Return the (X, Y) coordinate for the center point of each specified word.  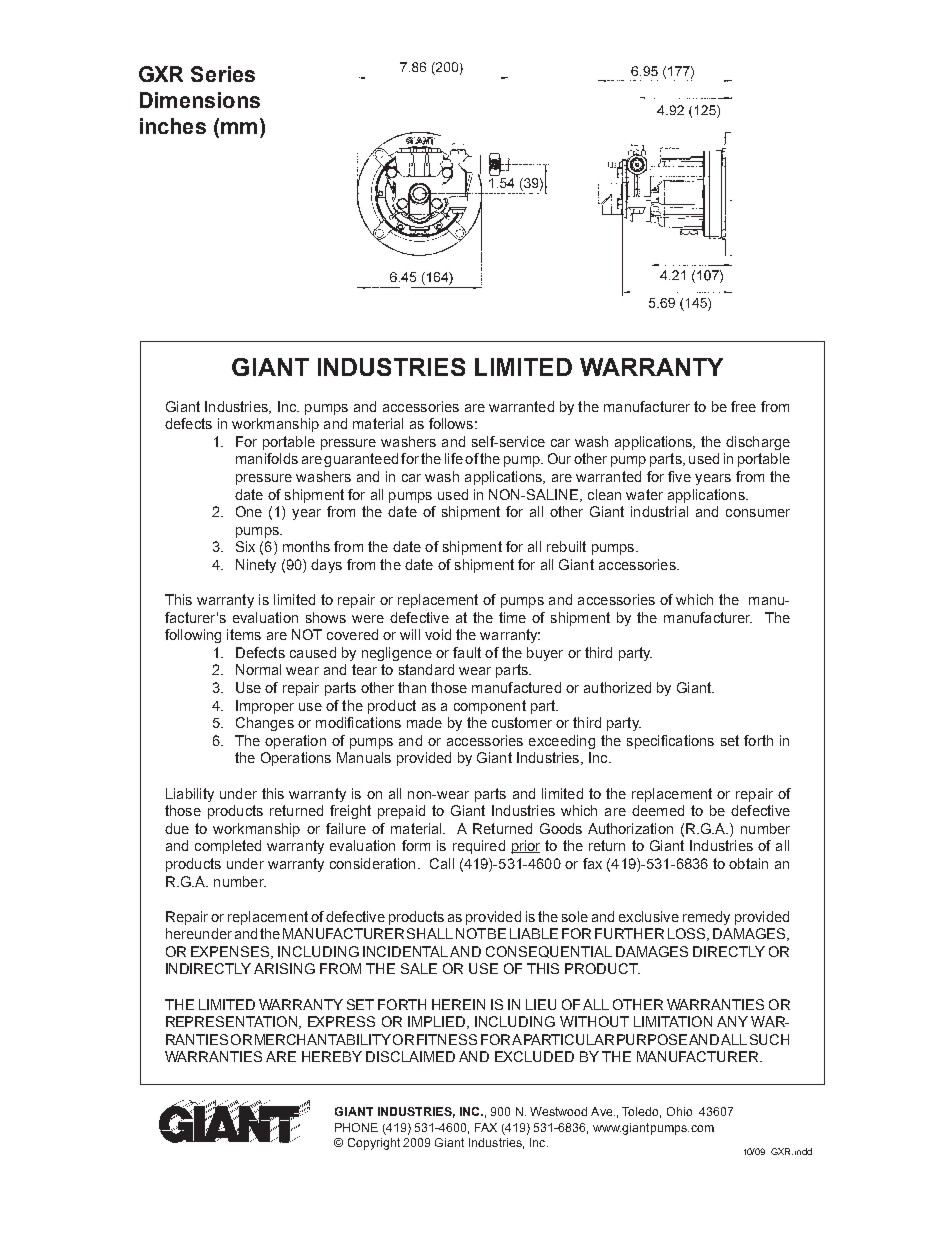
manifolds (267, 458)
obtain (748, 863)
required (479, 847)
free (743, 406)
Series (223, 74)
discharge (758, 443)
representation (231, 1021)
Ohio (679, 1111)
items (244, 634)
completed (228, 847)
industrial (659, 511)
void (438, 634)
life (454, 458)
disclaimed (410, 1056)
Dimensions (200, 100)
